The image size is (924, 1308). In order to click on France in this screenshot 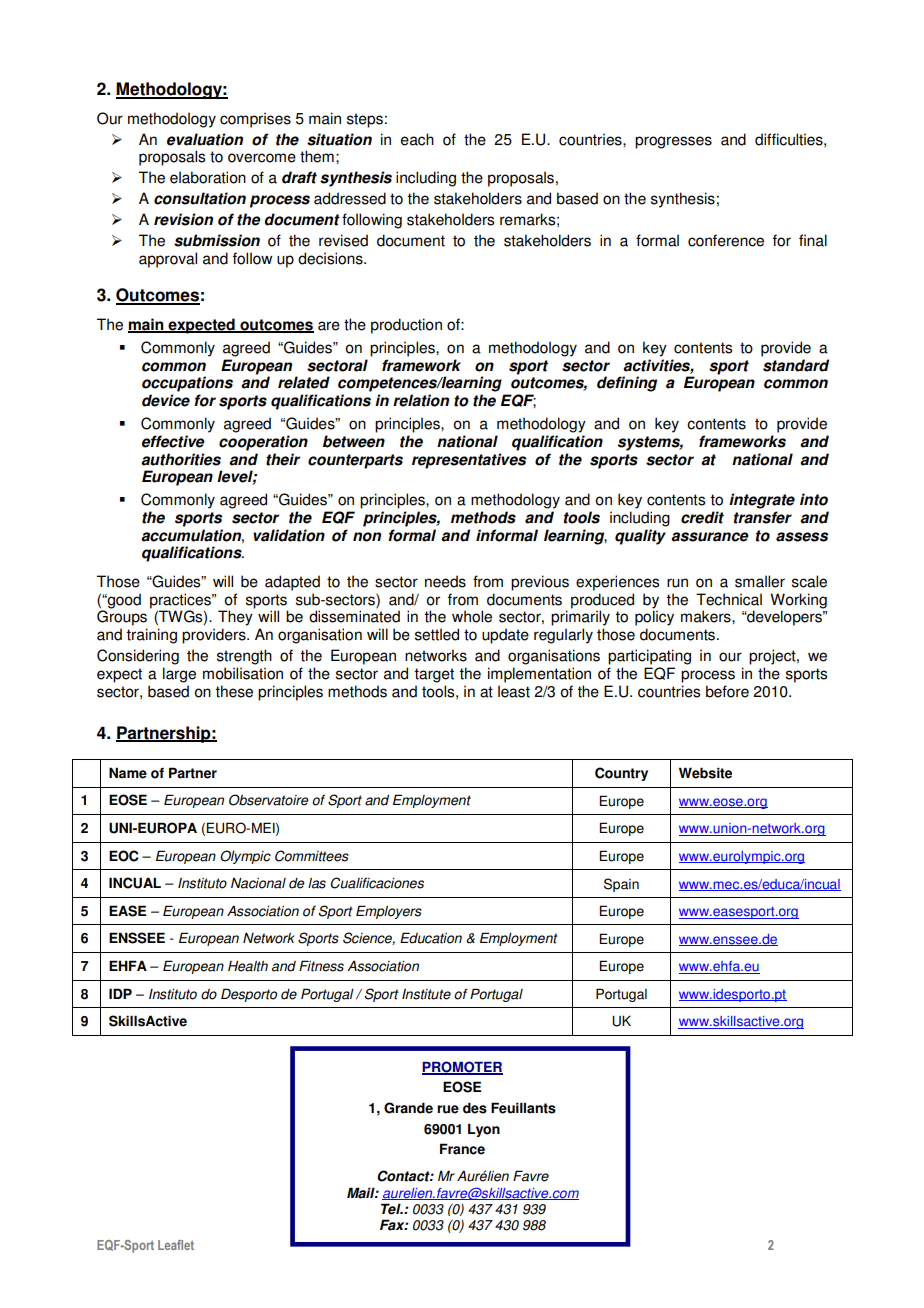, I will do `click(462, 1149)`.
